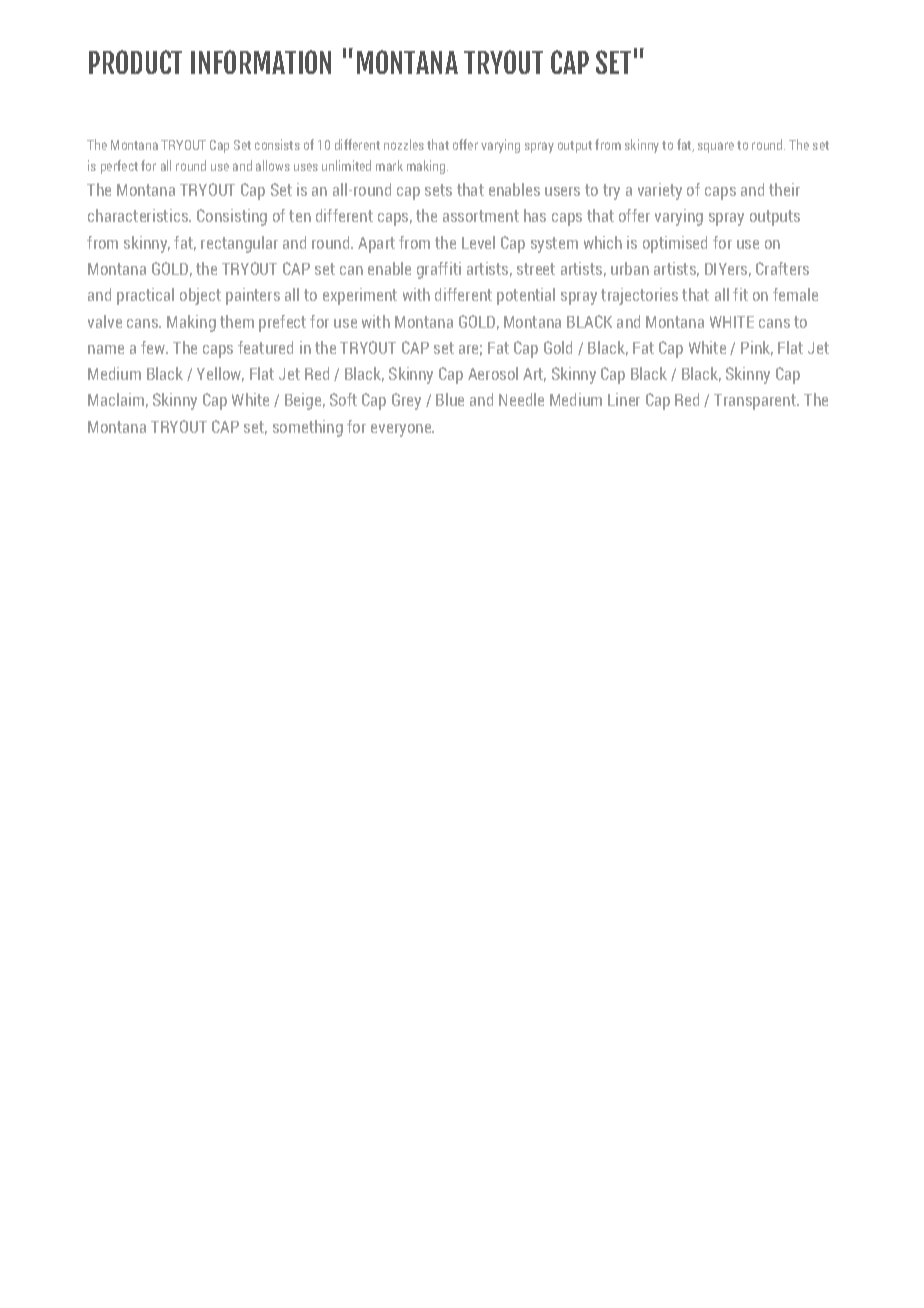  I want to click on everyone, so click(402, 430).
